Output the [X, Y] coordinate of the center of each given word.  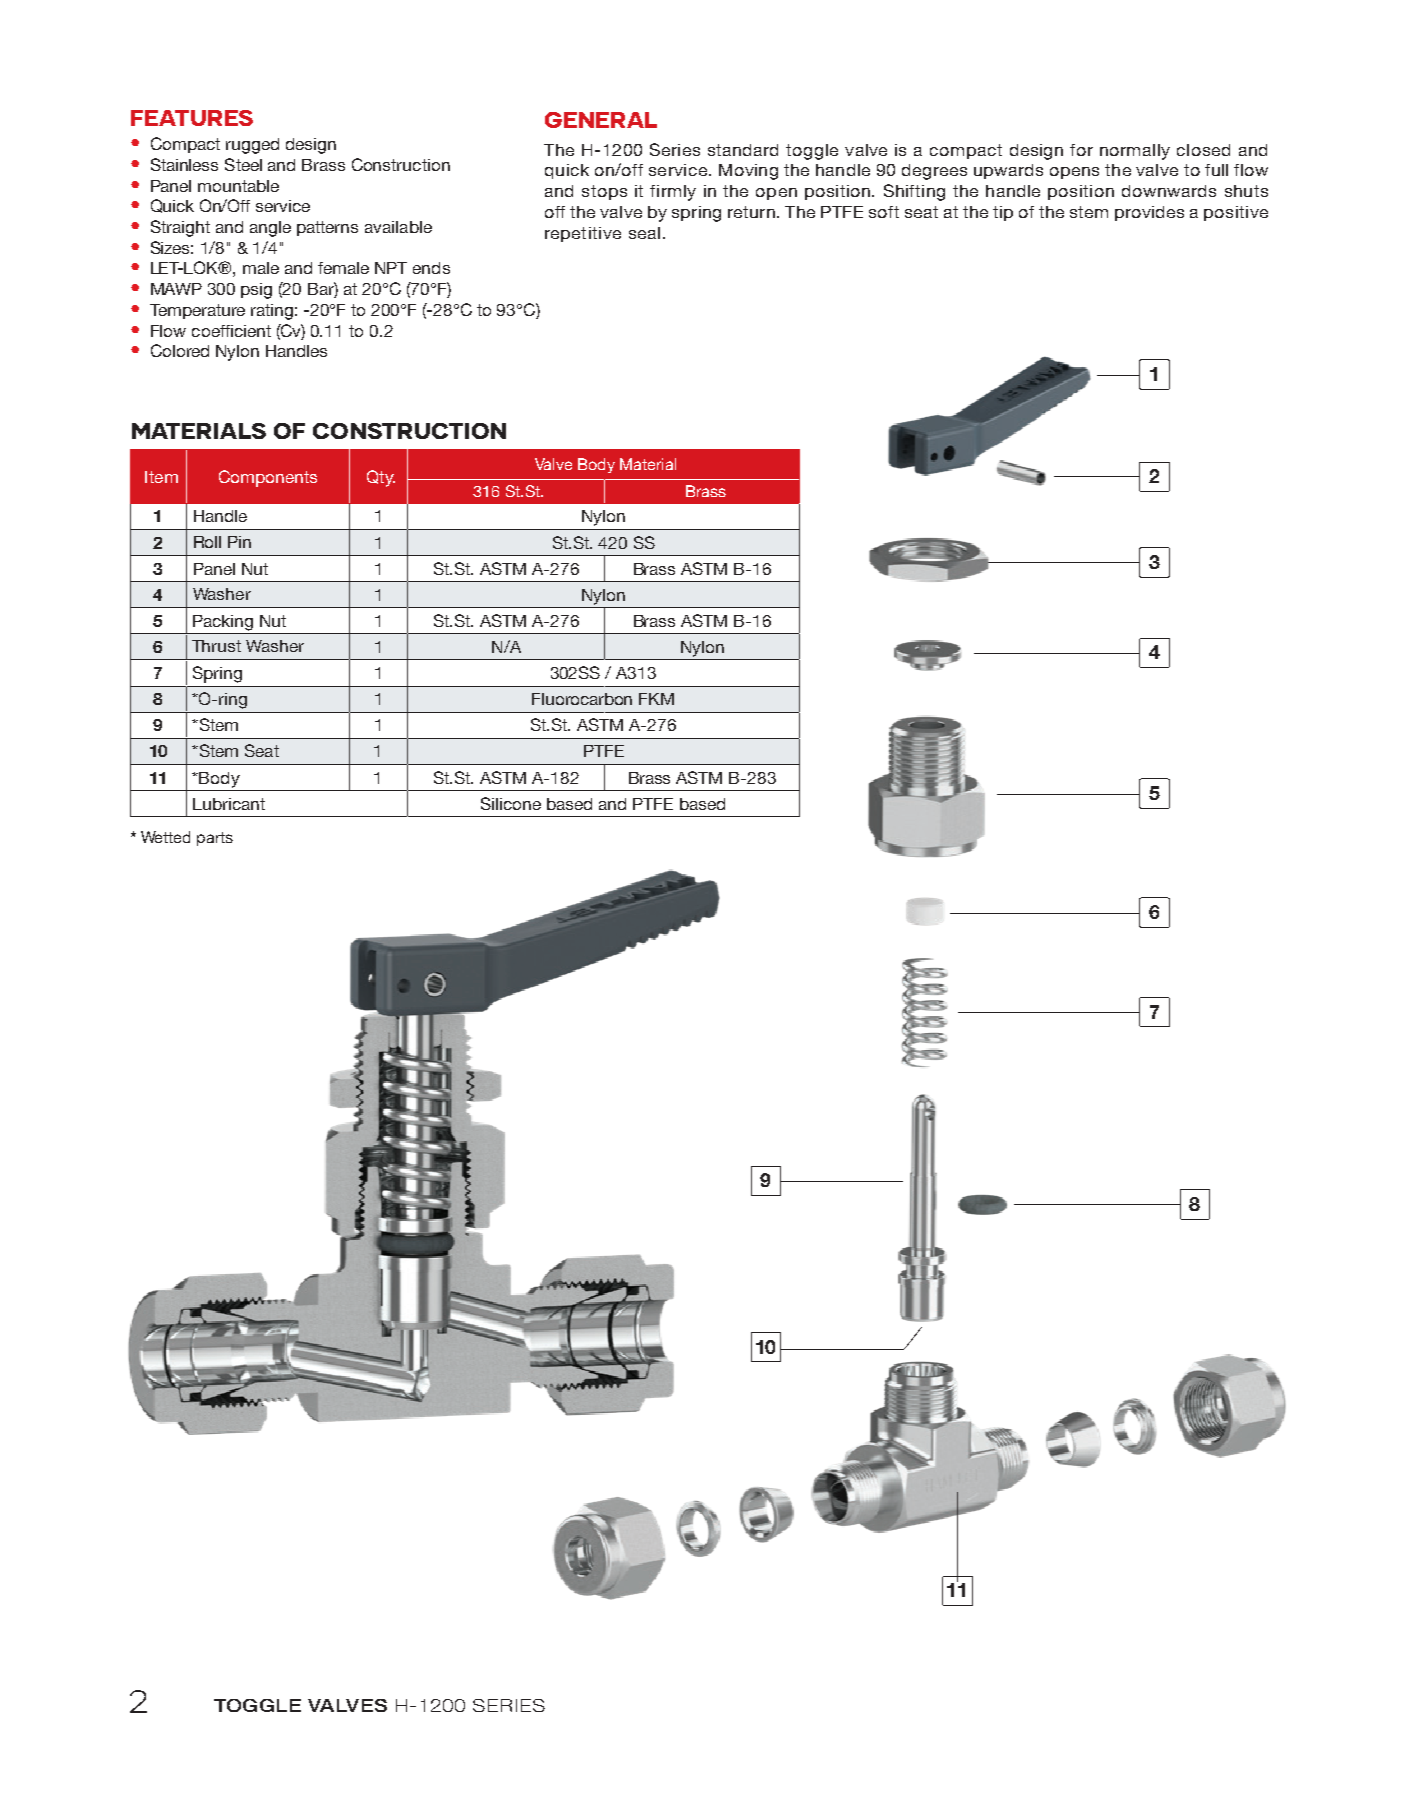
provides [1149, 213]
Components [268, 478]
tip [1003, 213]
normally [1135, 152]
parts [215, 839]
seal [644, 233]
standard [743, 150]
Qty [381, 478]
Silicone [511, 803]
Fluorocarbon [582, 699]
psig [256, 291]
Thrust [216, 646]
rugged [252, 146]
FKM [656, 699]
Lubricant [229, 804]
